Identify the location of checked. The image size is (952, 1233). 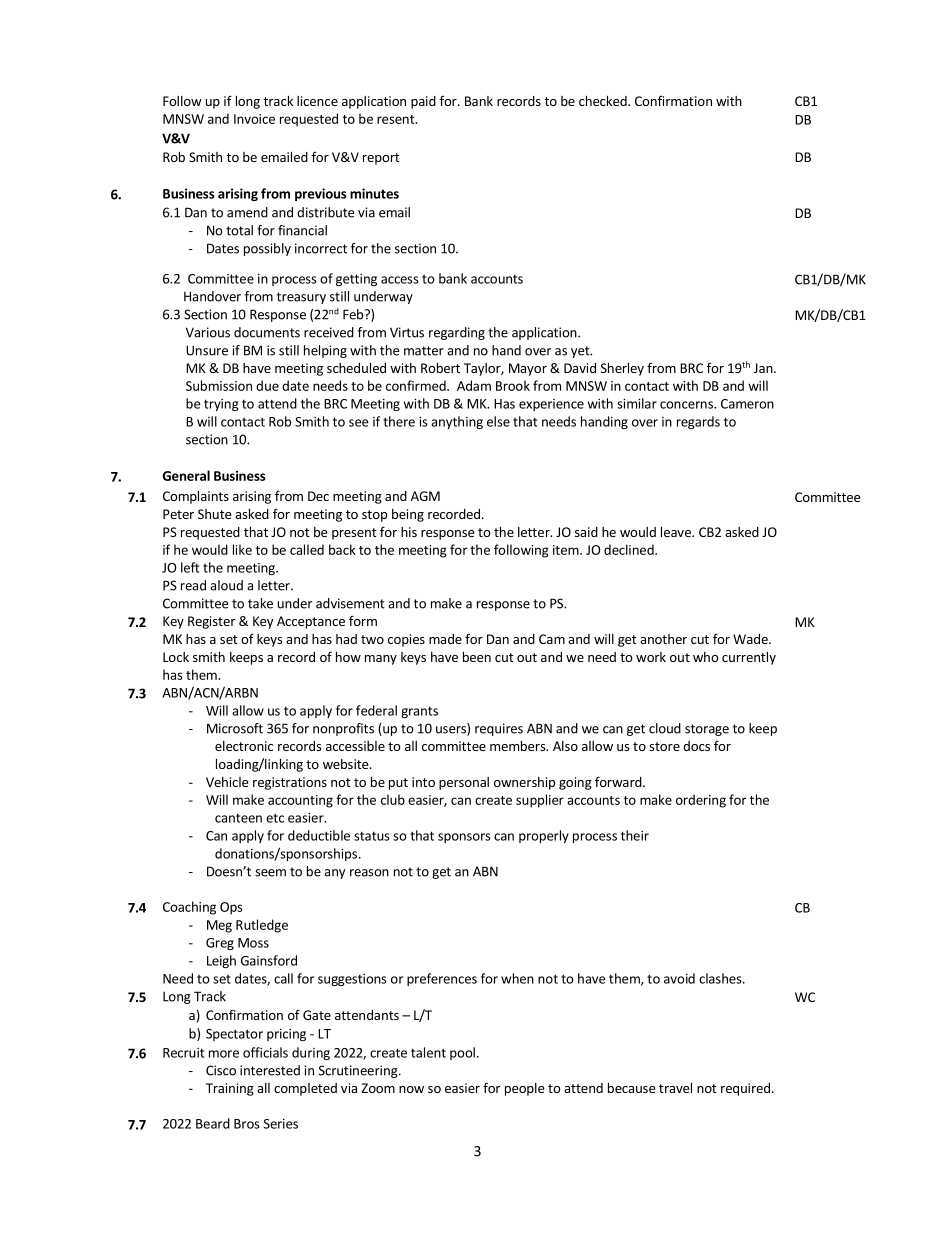
(604, 101).
